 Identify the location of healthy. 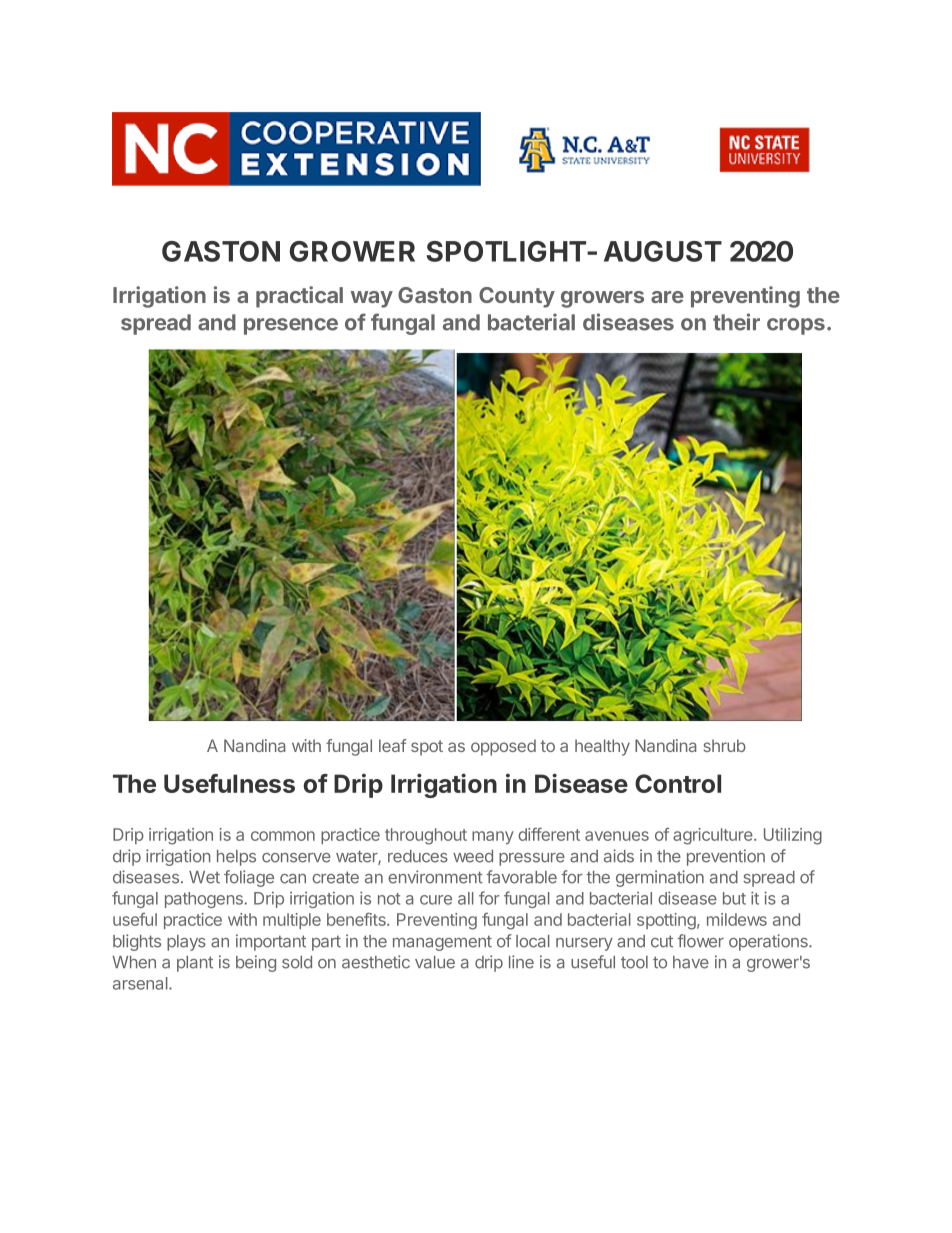
(602, 747).
